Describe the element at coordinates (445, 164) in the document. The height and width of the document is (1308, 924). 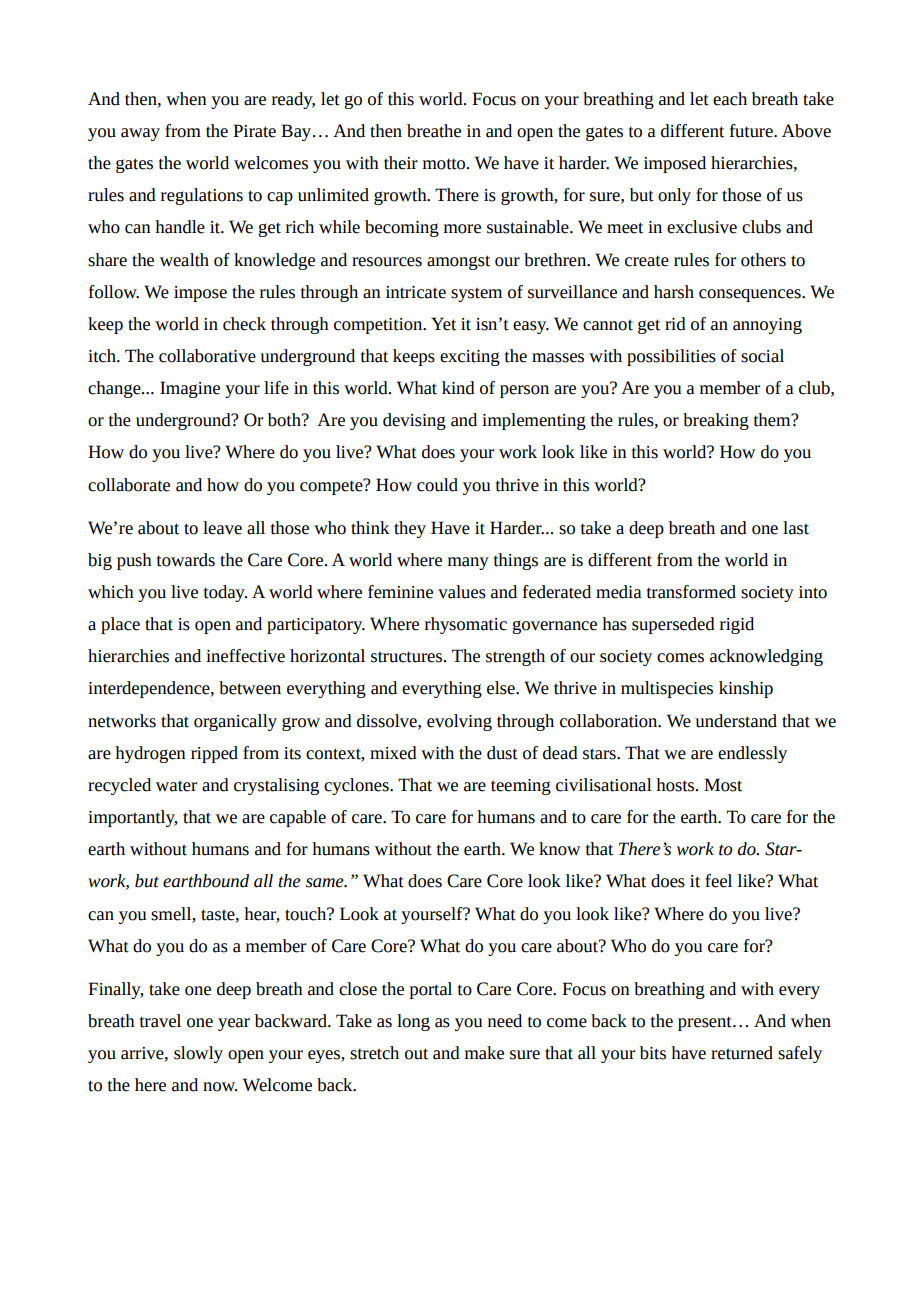
I see `motto` at that location.
